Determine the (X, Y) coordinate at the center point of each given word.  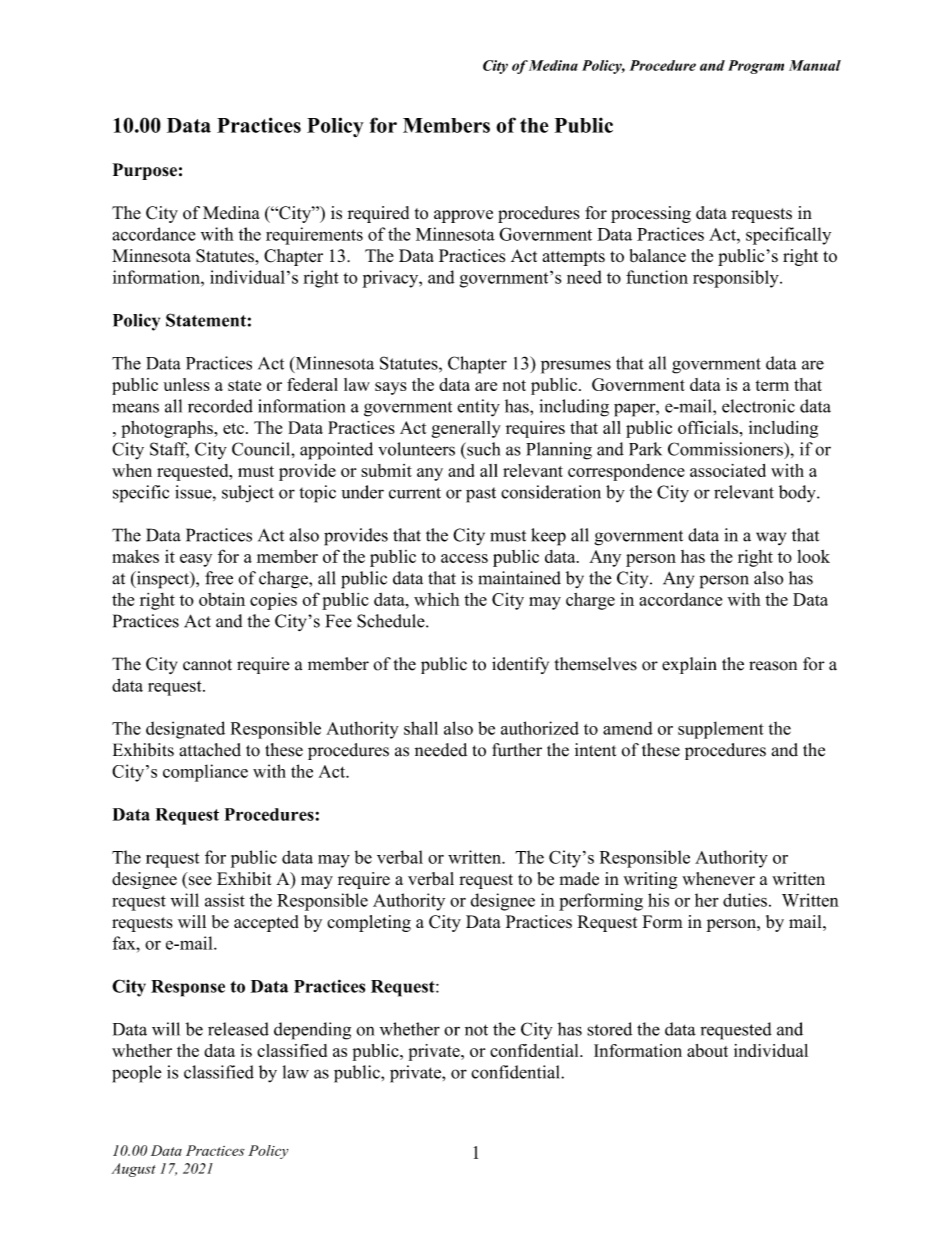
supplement (721, 730)
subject (248, 494)
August (134, 1170)
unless (187, 384)
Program (756, 67)
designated (185, 730)
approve (463, 216)
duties (745, 900)
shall (421, 728)
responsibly (737, 279)
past (481, 495)
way (771, 538)
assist (225, 900)
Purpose (144, 171)
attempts (574, 258)
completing (369, 923)
